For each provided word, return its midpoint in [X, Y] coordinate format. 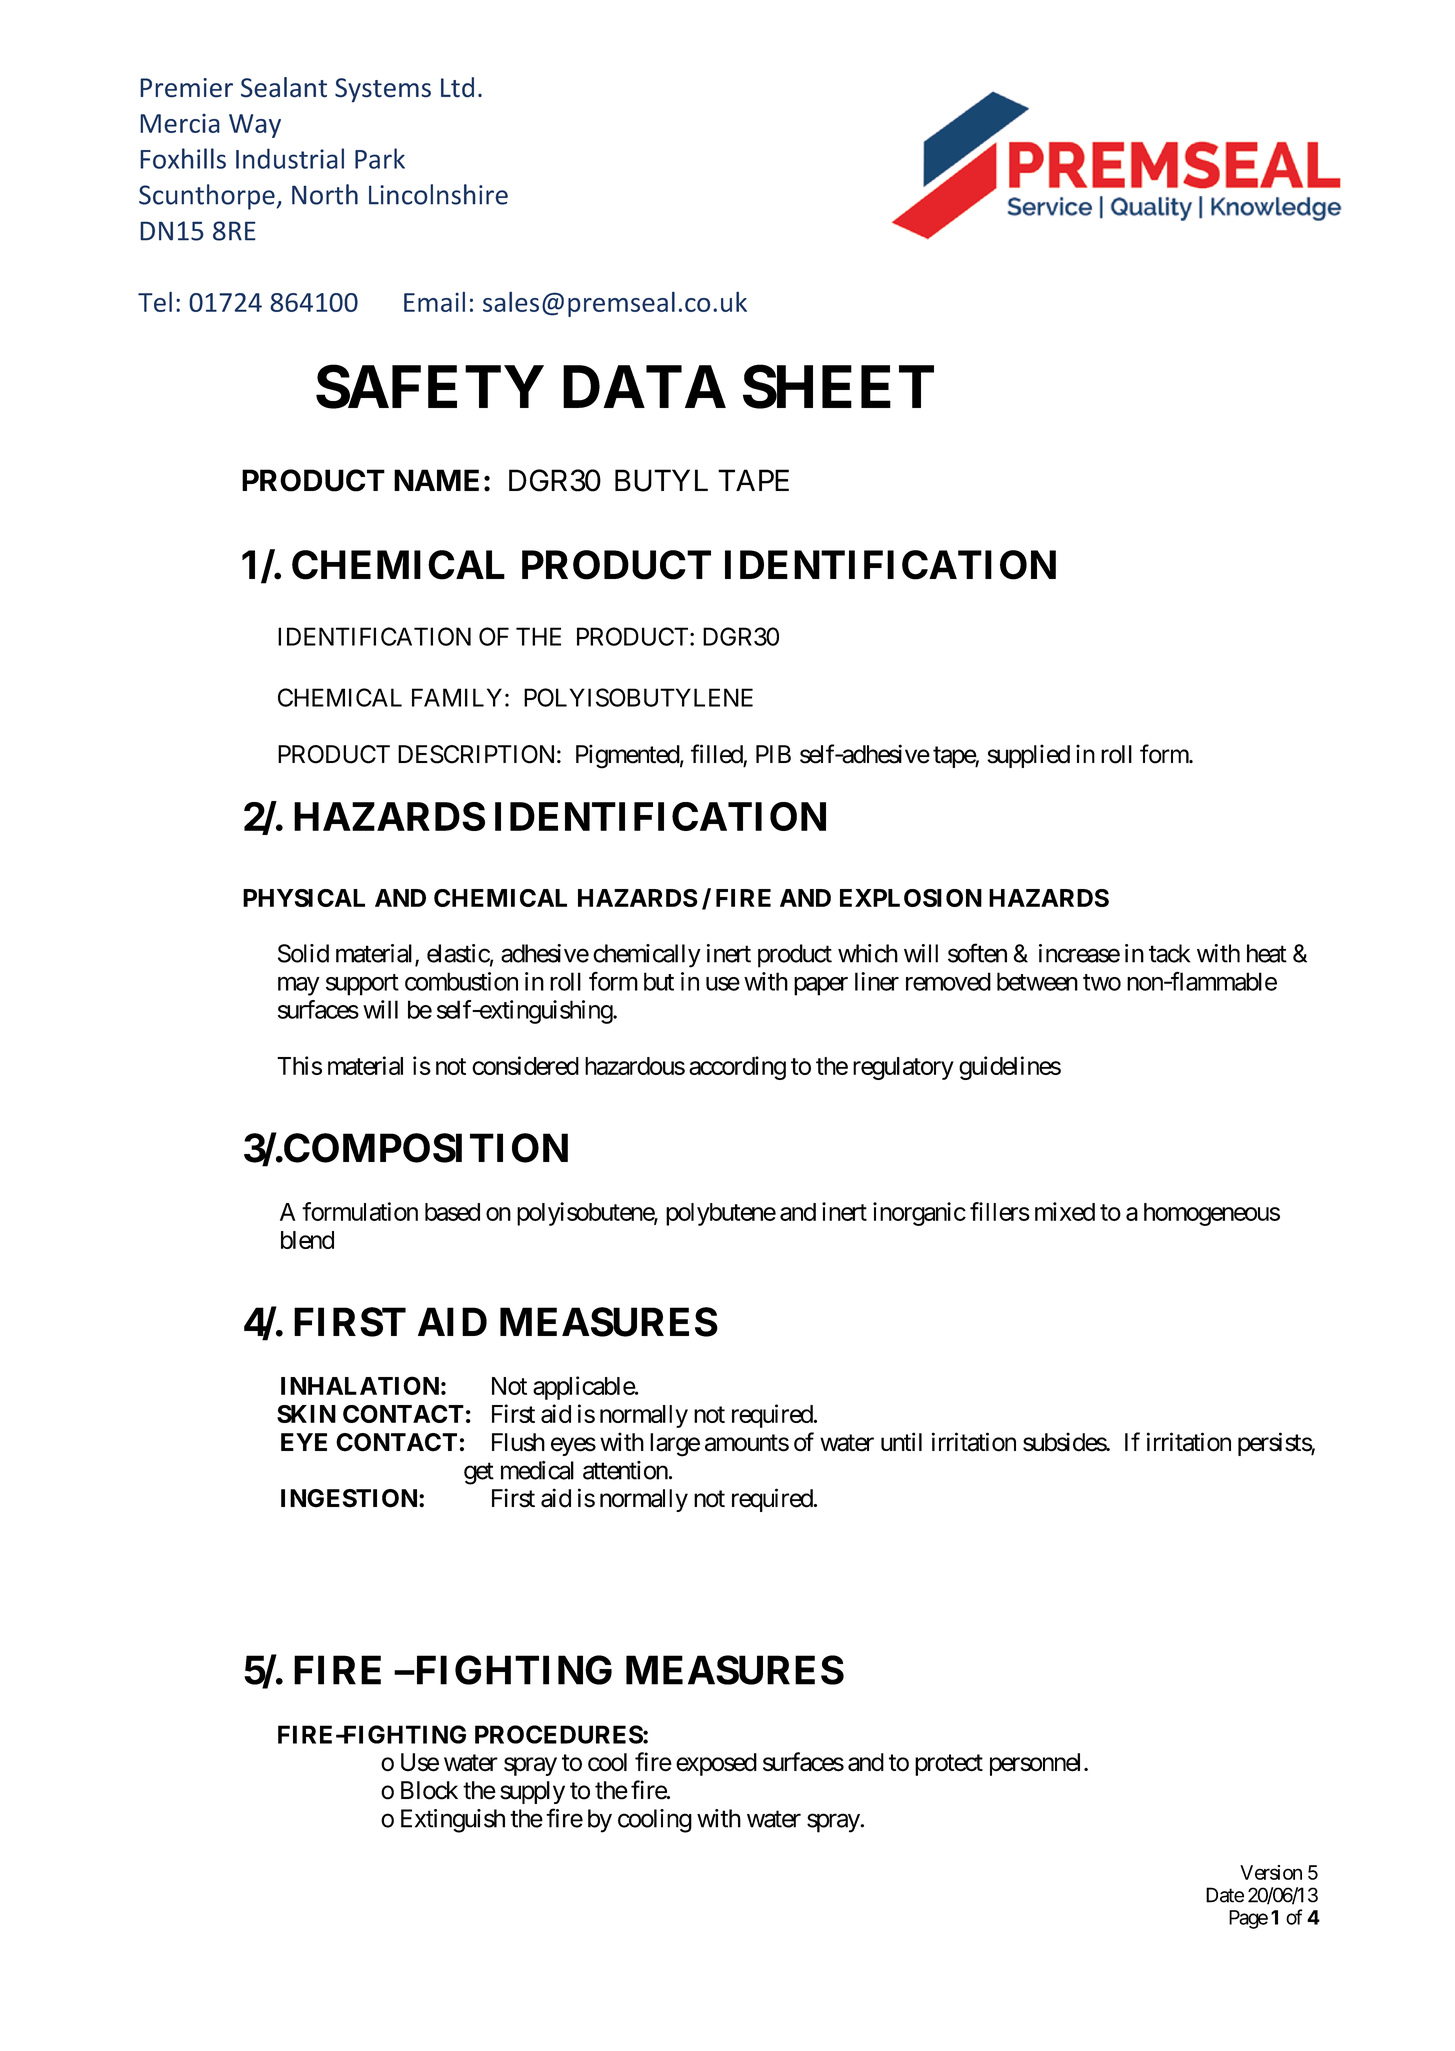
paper [821, 986]
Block [429, 1790]
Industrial [290, 158]
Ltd [457, 87]
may [299, 986]
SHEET [838, 387]
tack [1169, 953]
